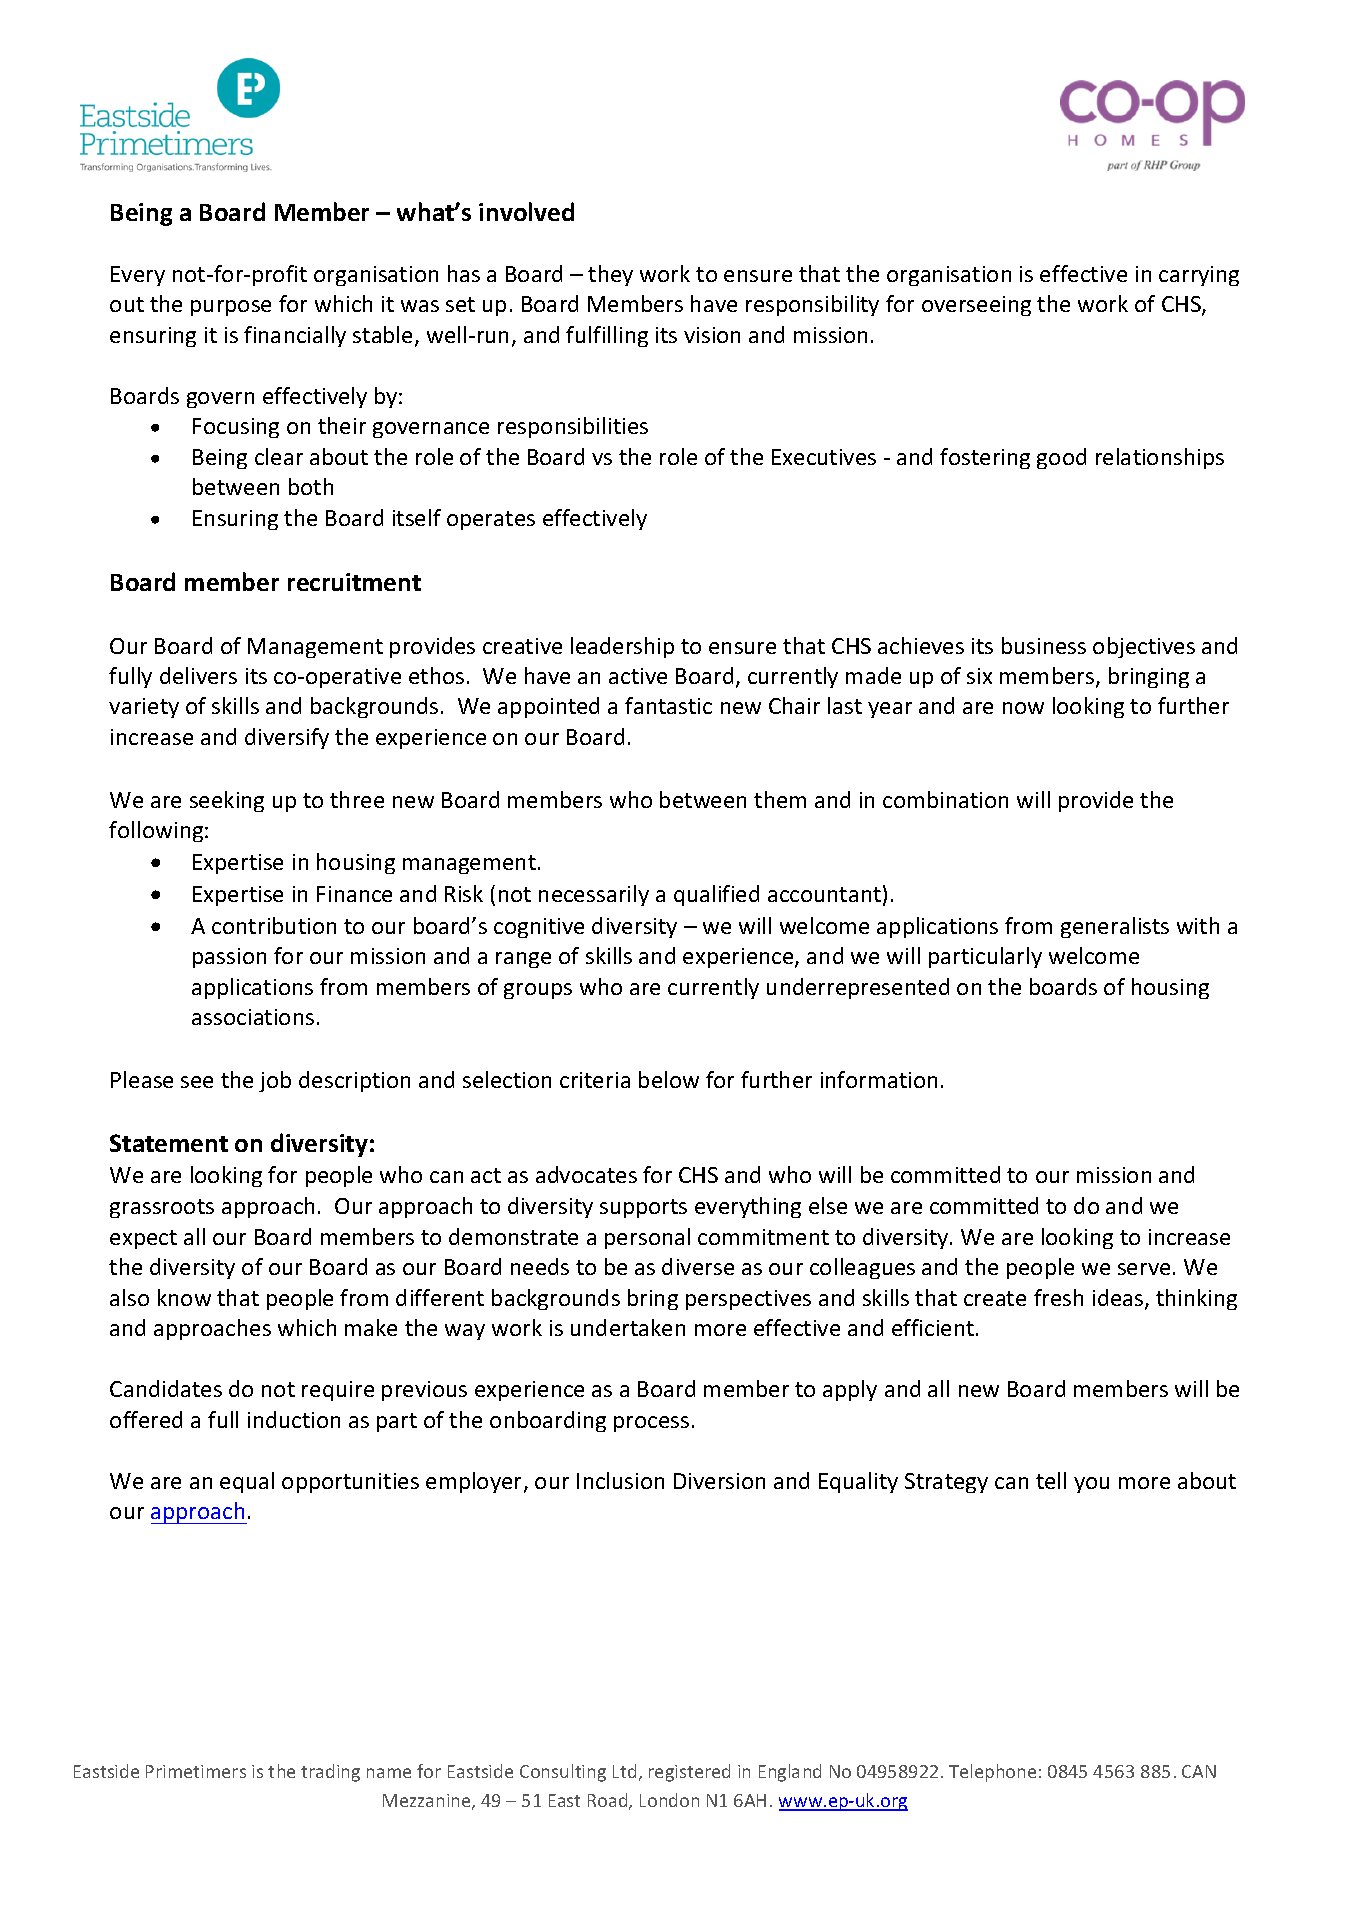 This screenshot has height=1915, width=1354. What do you see at coordinates (669, 1079) in the screenshot?
I see `below` at bounding box center [669, 1079].
